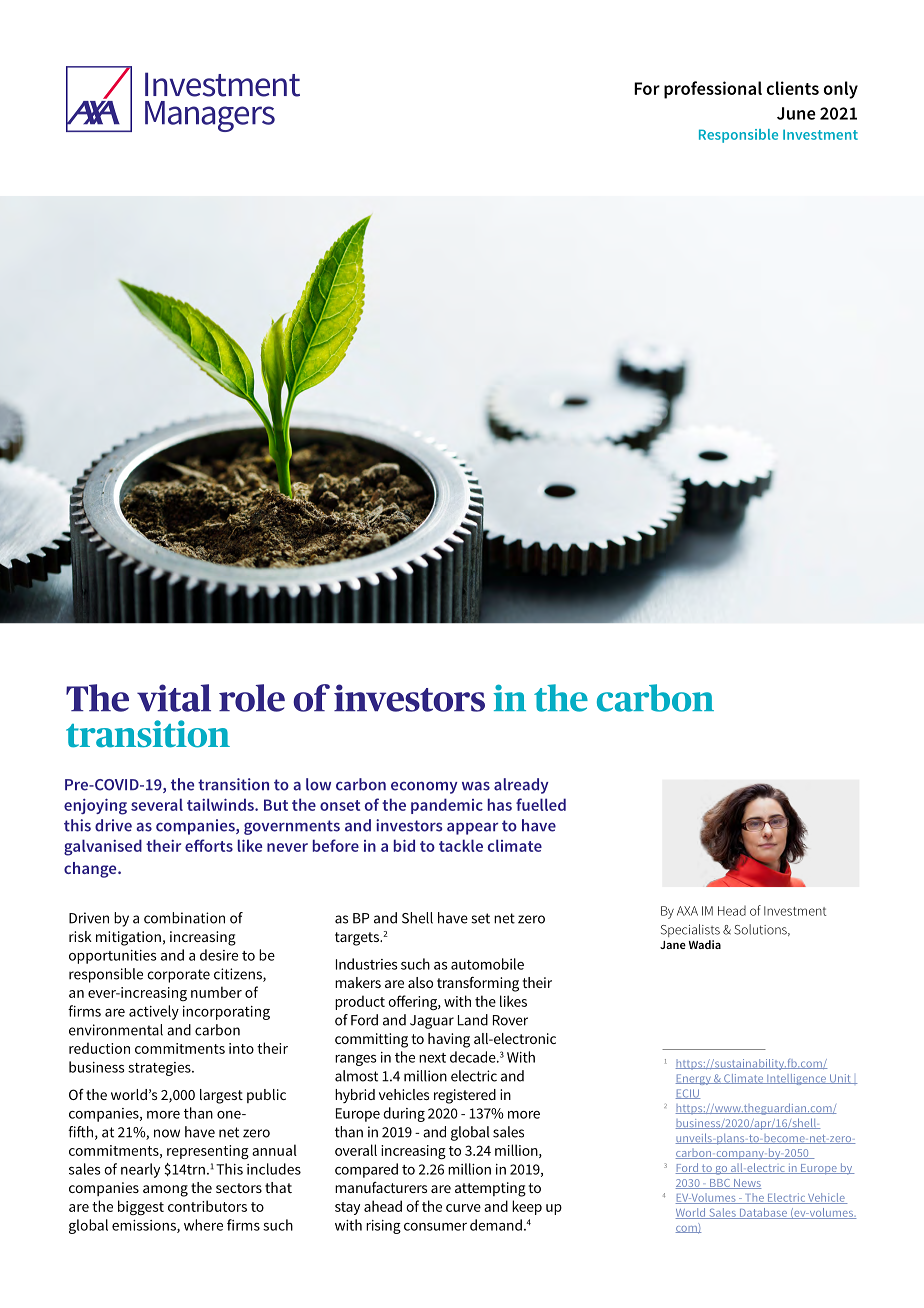  Describe the element at coordinates (184, 918) in the screenshot. I see `combination` at that location.
